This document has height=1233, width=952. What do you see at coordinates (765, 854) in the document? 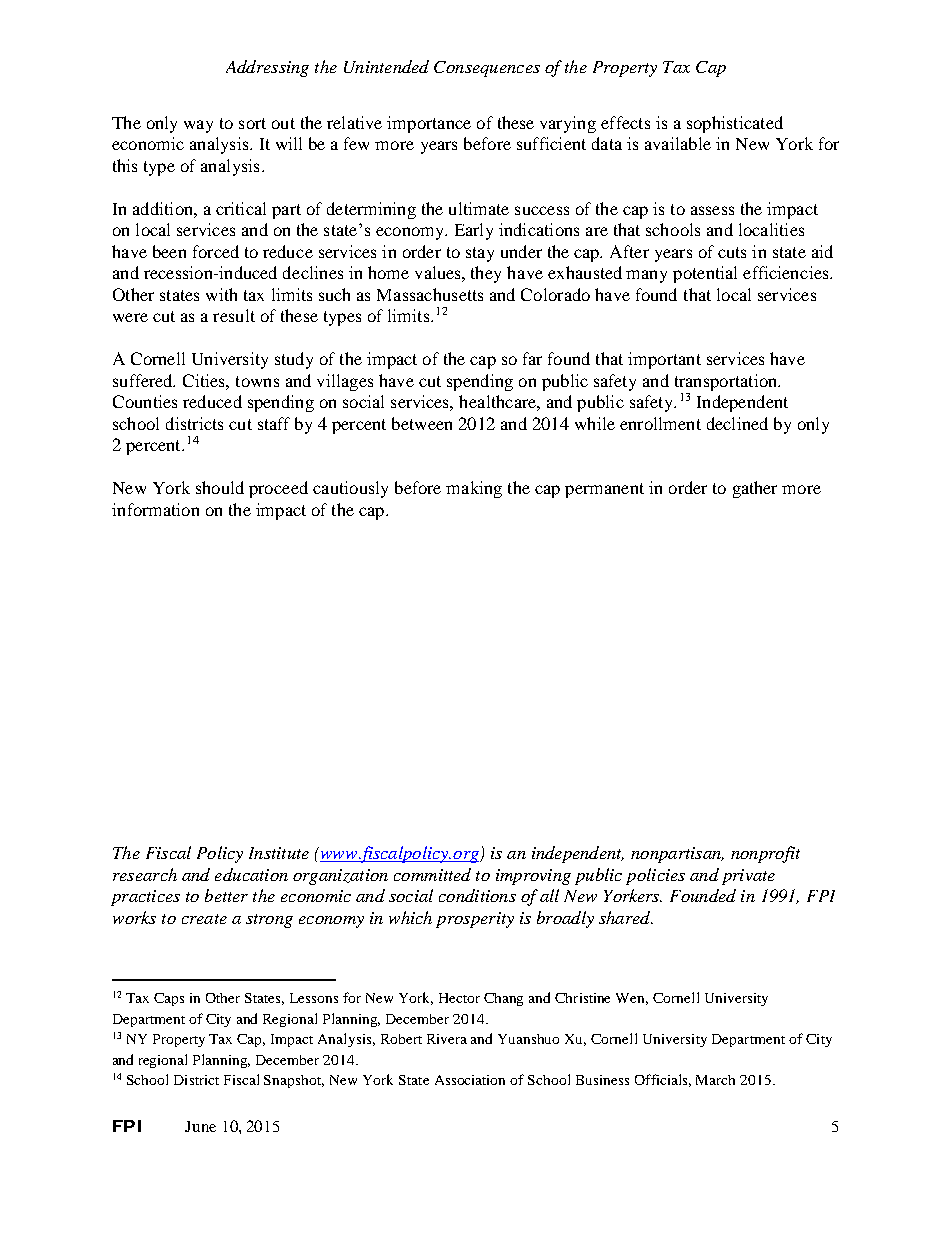
I see `nonprofit` at bounding box center [765, 854].
